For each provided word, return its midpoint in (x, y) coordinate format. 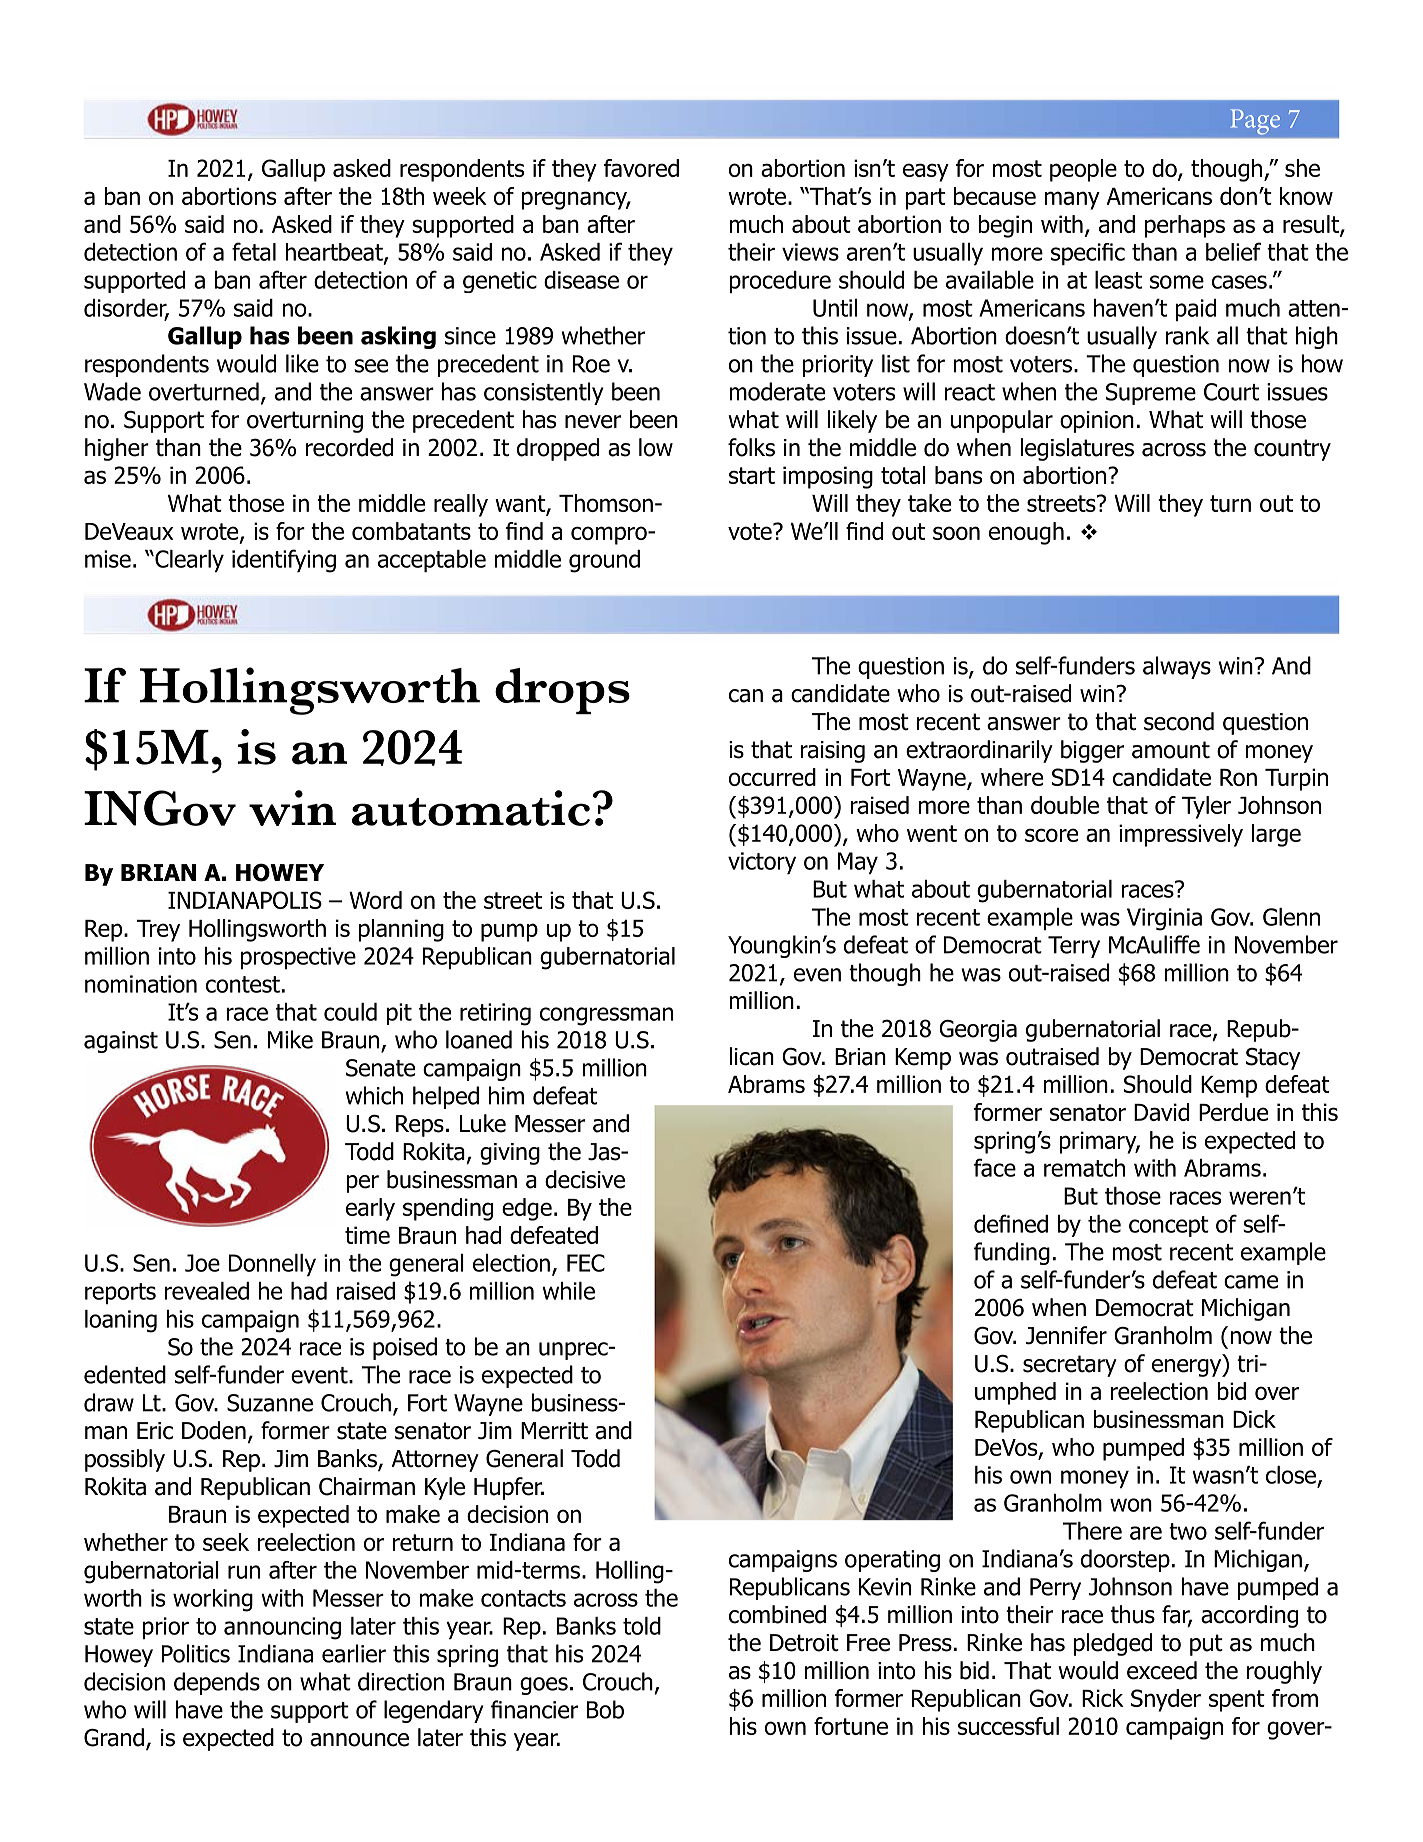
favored (641, 168)
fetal (254, 251)
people (1083, 170)
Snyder (1166, 1700)
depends (217, 1683)
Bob (605, 1709)
